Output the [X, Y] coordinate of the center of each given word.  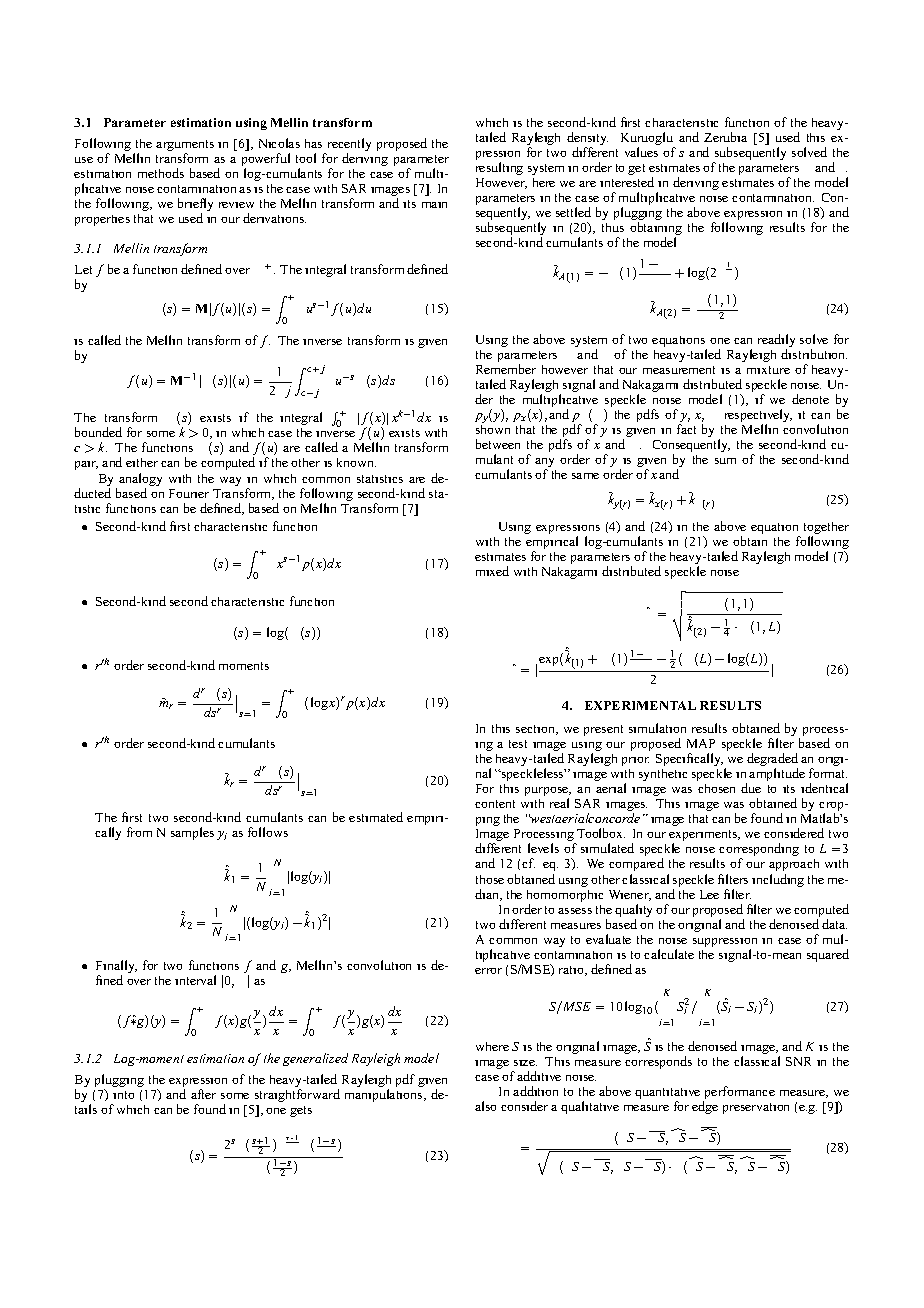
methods [161, 173]
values [641, 152]
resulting [499, 168]
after [203, 1094]
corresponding [759, 851]
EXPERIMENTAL [640, 705]
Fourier [189, 493]
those [490, 879]
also [485, 1106]
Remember [506, 369]
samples [192, 833]
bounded [98, 432]
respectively [758, 417]
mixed [492, 571]
